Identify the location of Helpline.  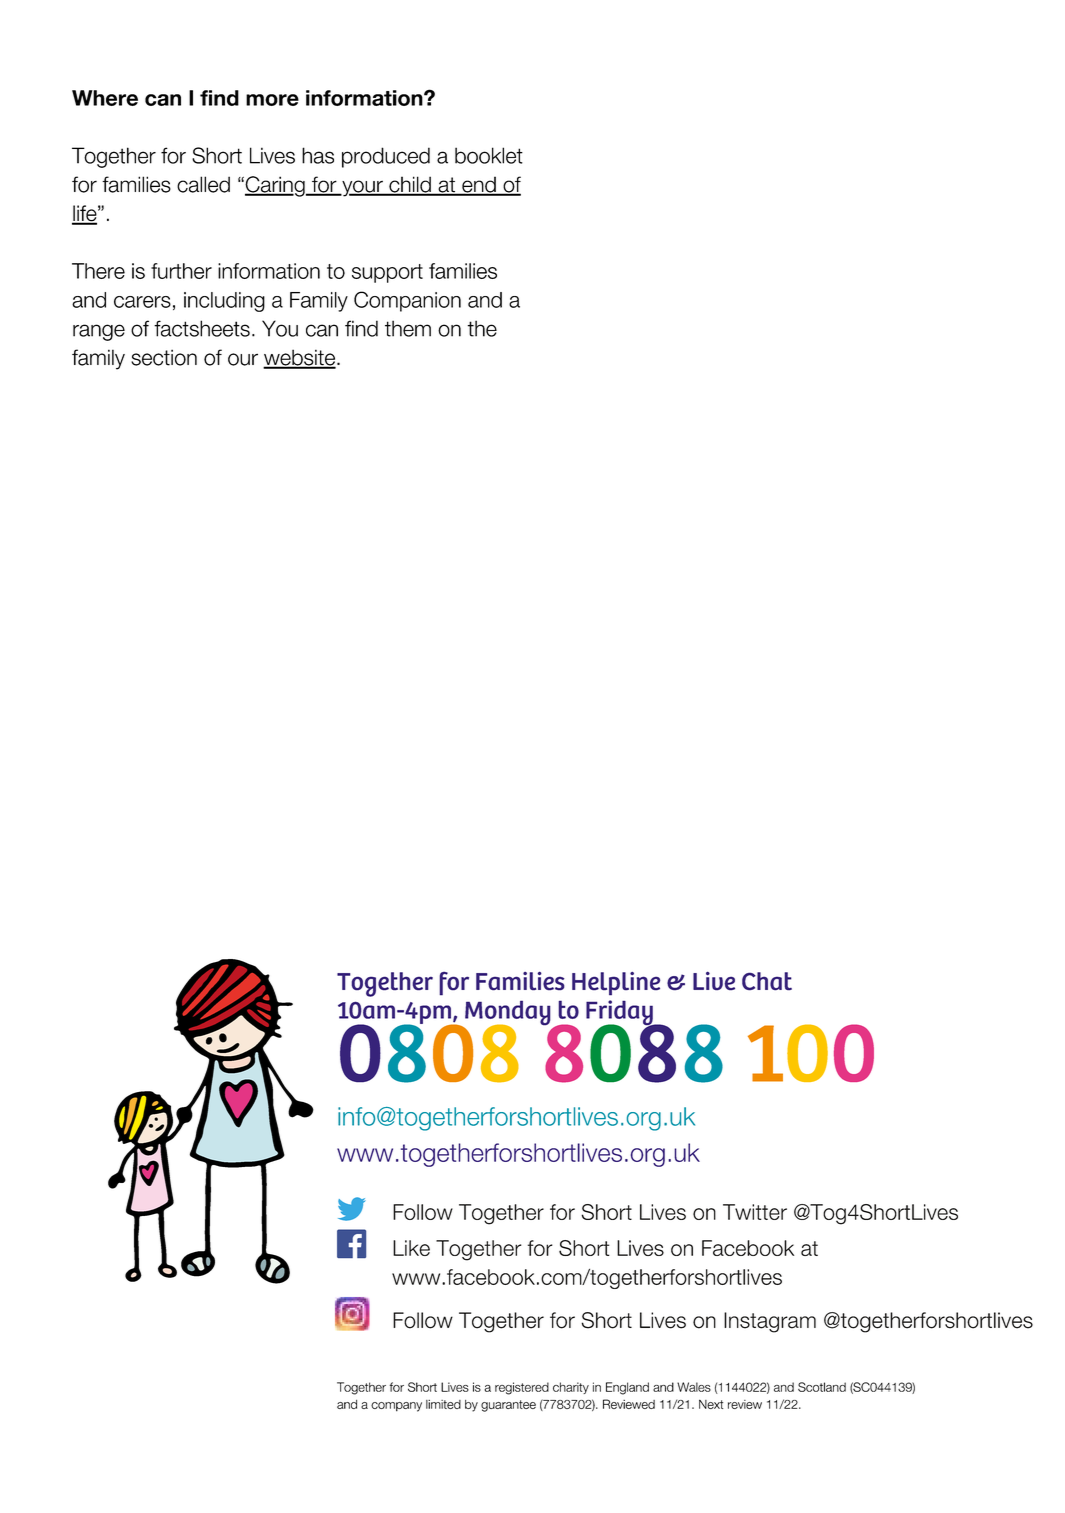
(616, 984).
